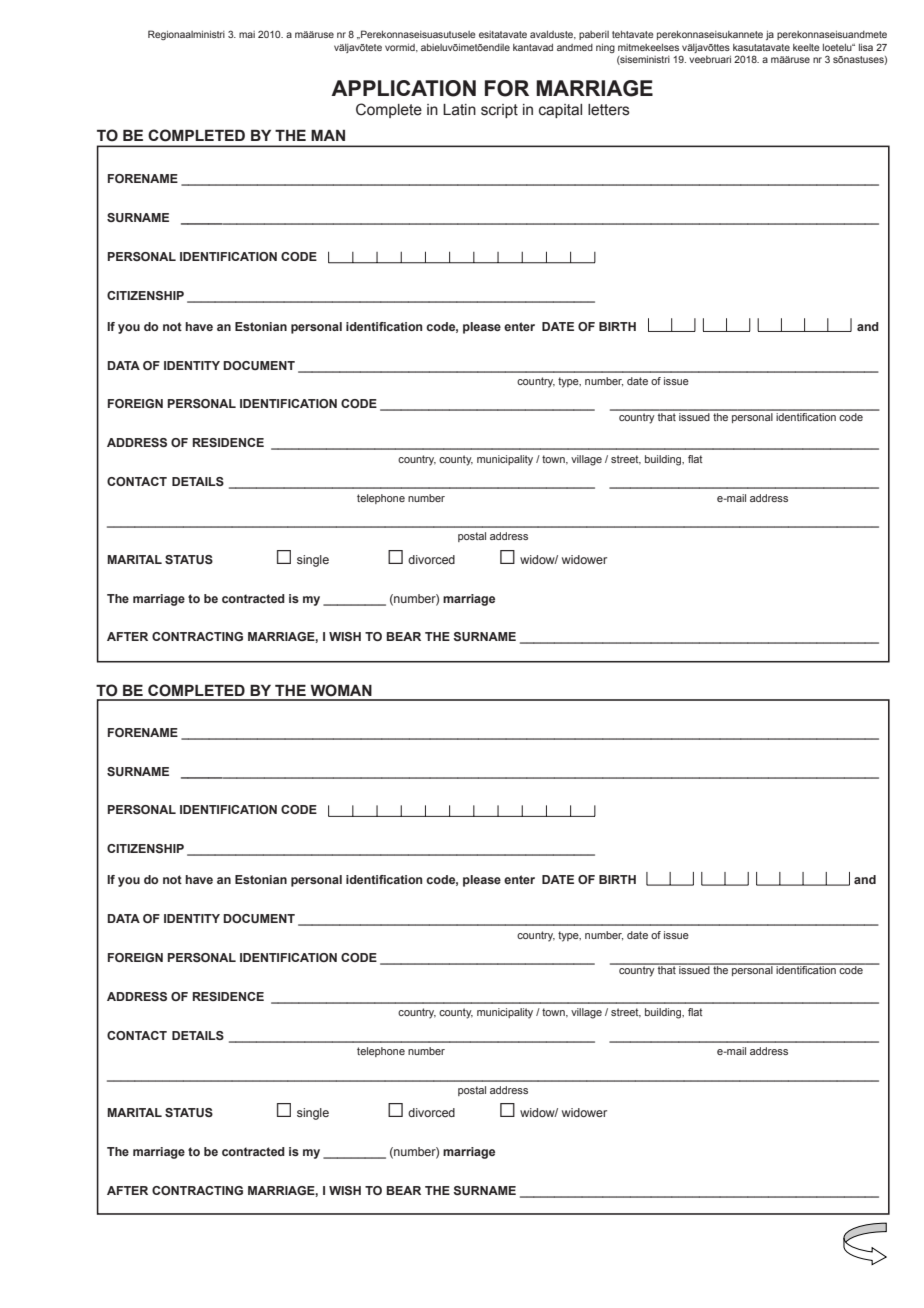 The height and width of the screenshot is (1308, 924). Describe the element at coordinates (605, 48) in the screenshot. I see `ning` at that location.
